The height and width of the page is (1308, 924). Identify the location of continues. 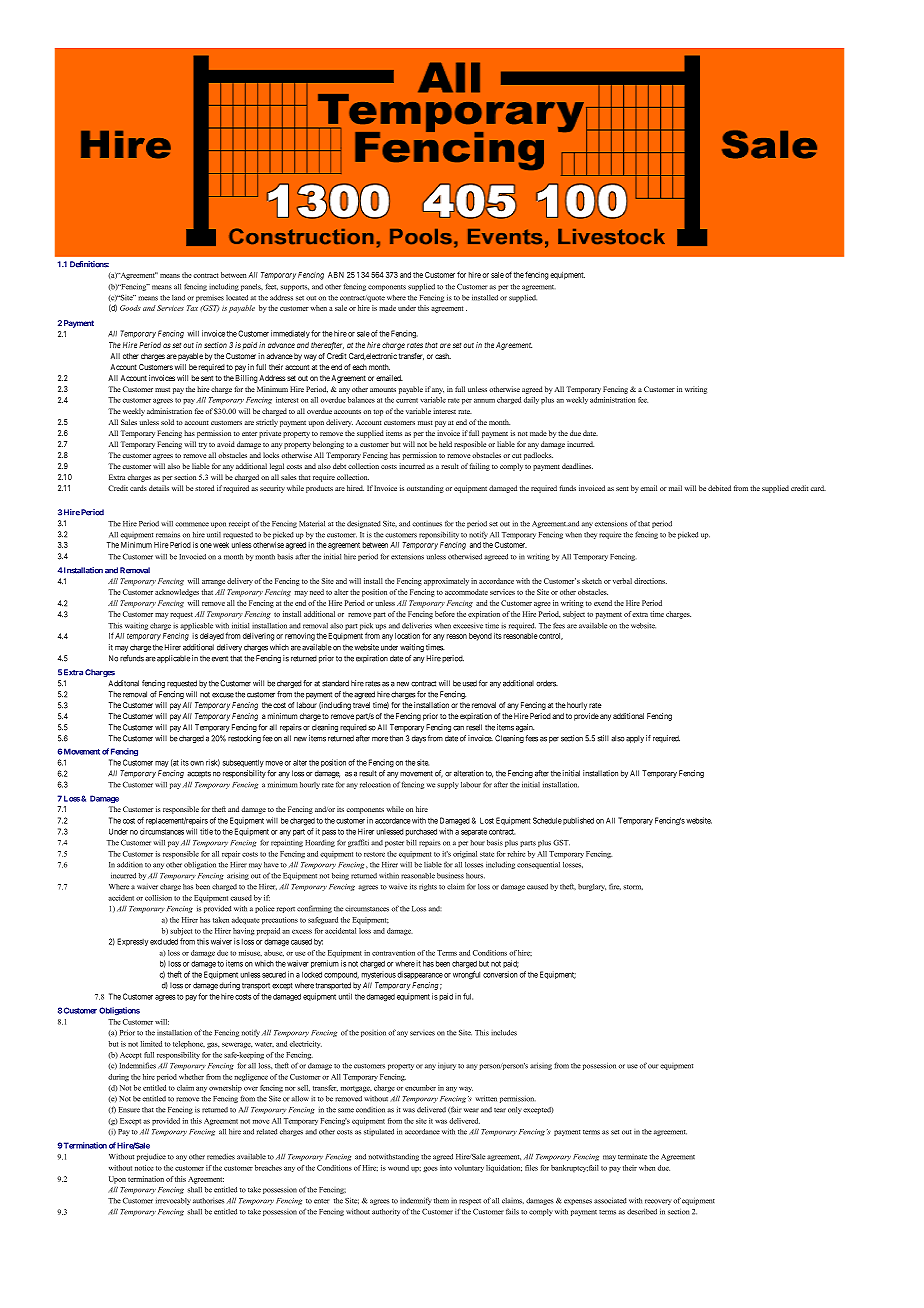
(427, 524).
